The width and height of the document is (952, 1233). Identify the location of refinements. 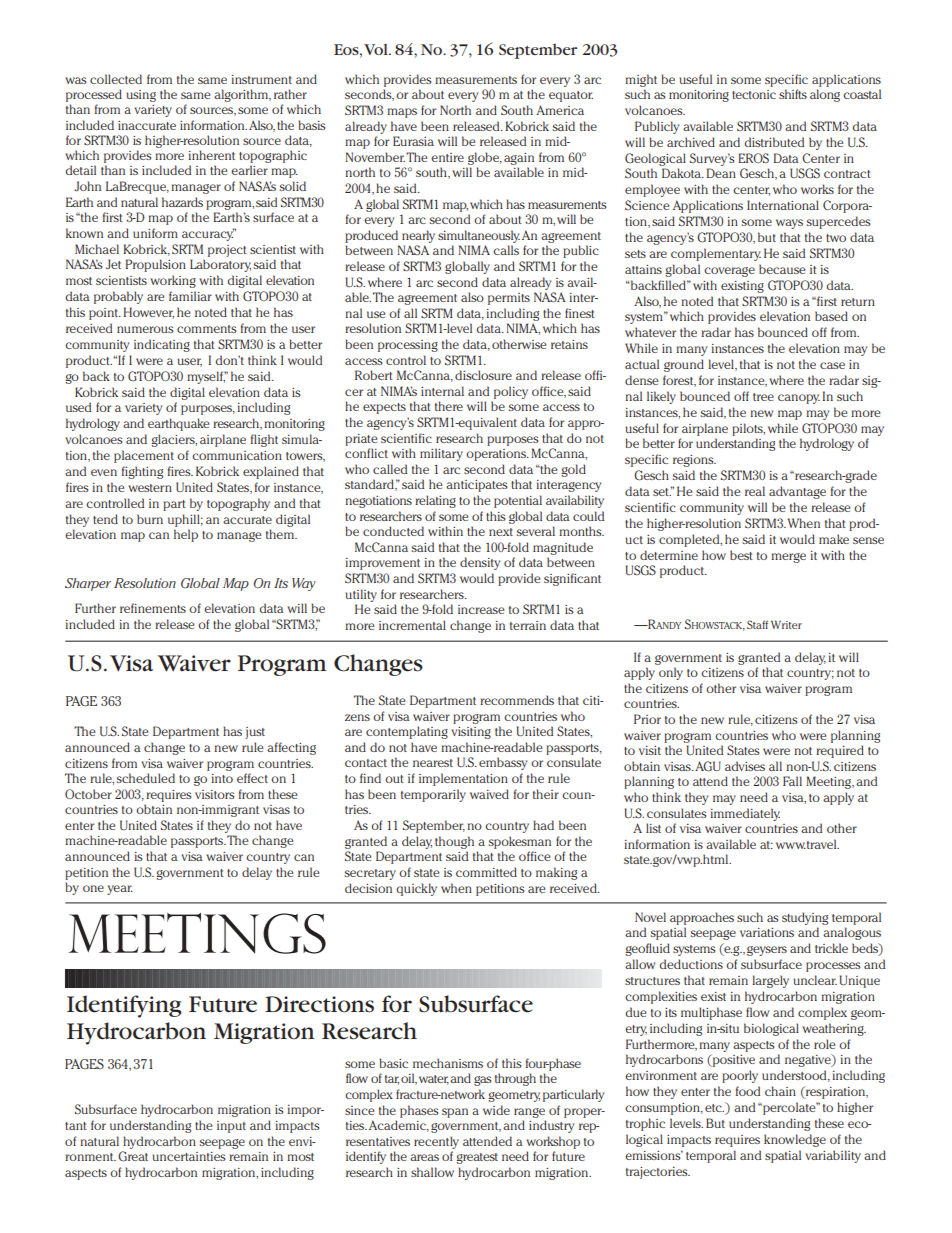
(153, 608).
